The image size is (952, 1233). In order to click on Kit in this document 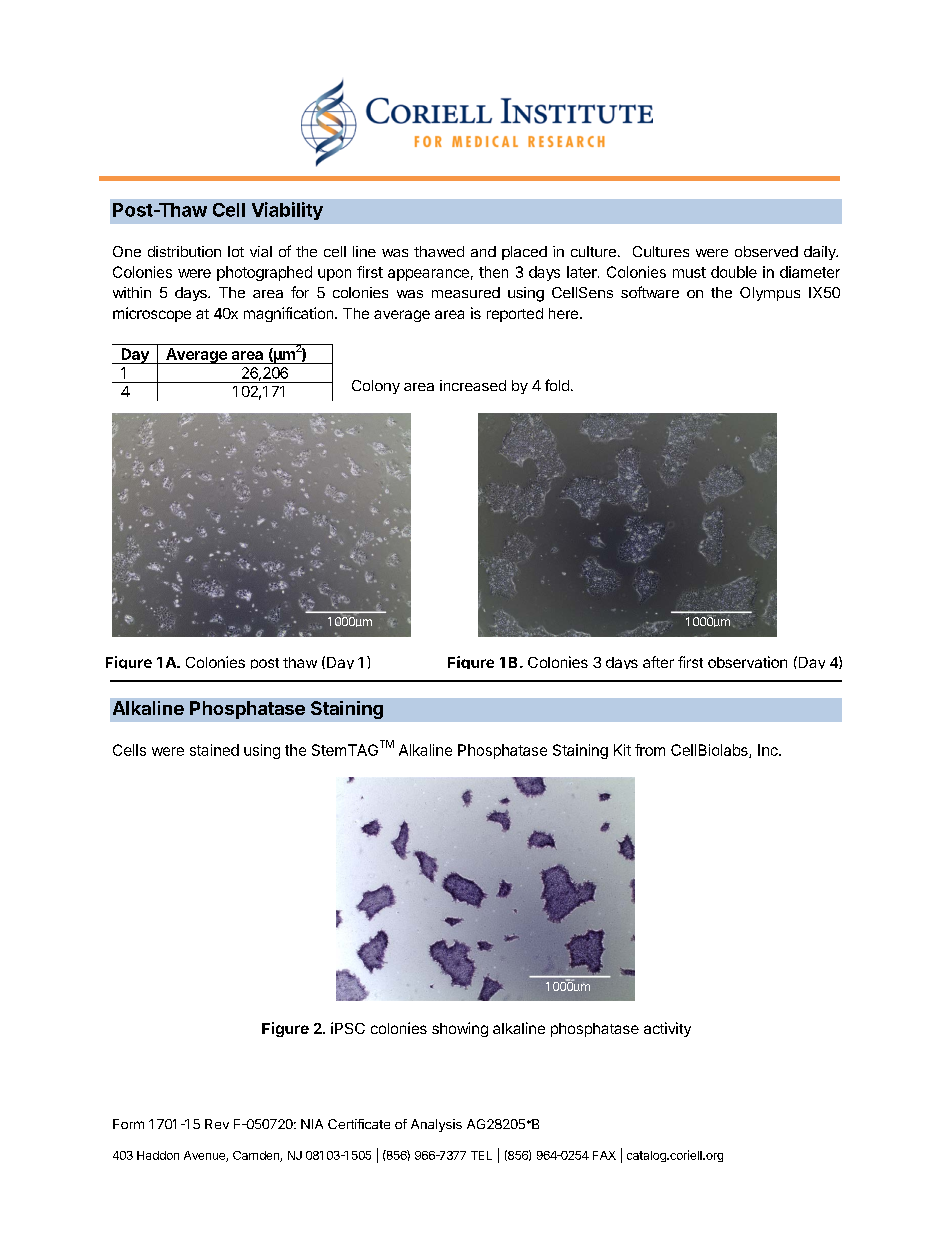, I will do `click(622, 750)`.
